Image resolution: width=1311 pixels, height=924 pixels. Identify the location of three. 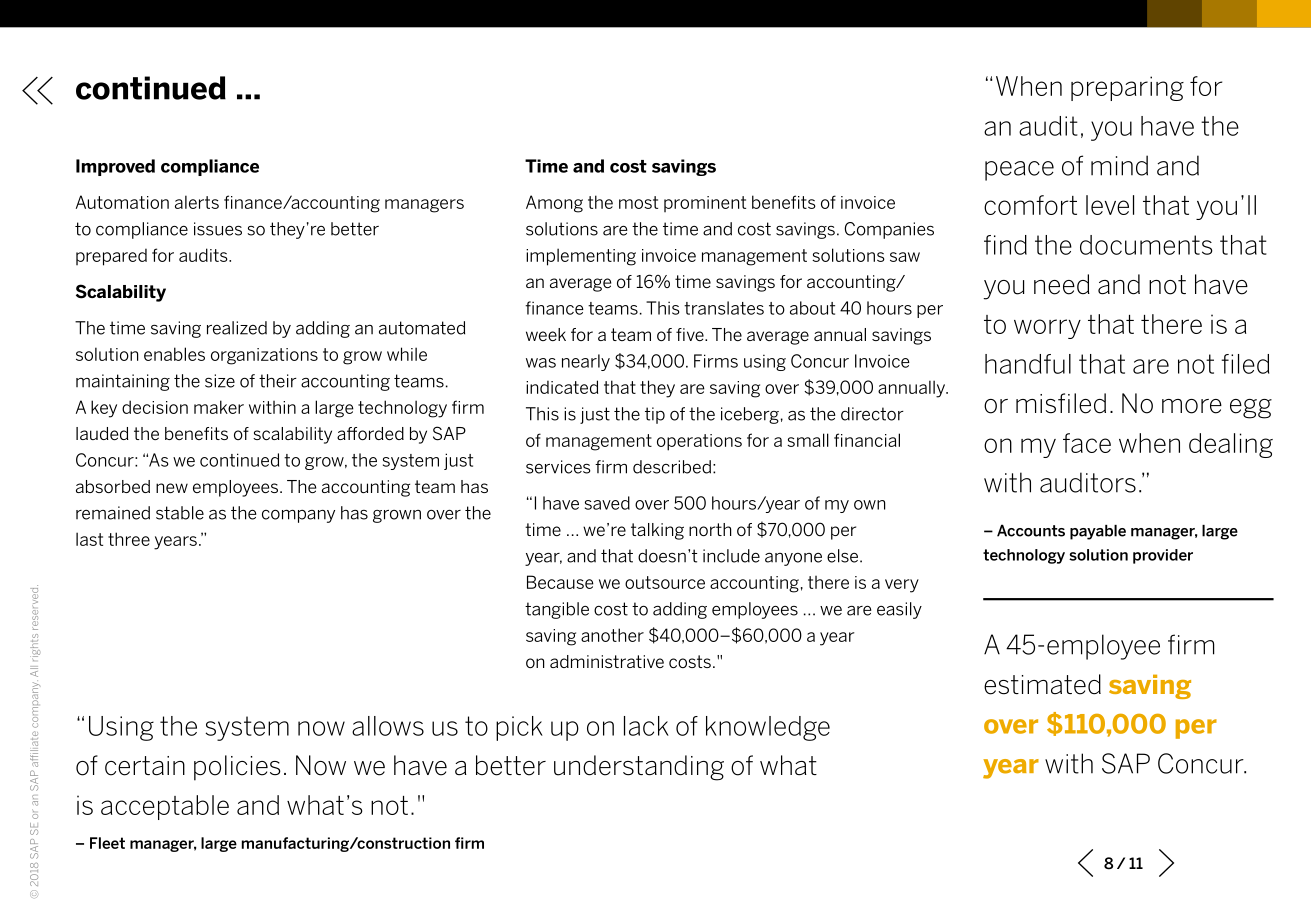
(129, 539).
